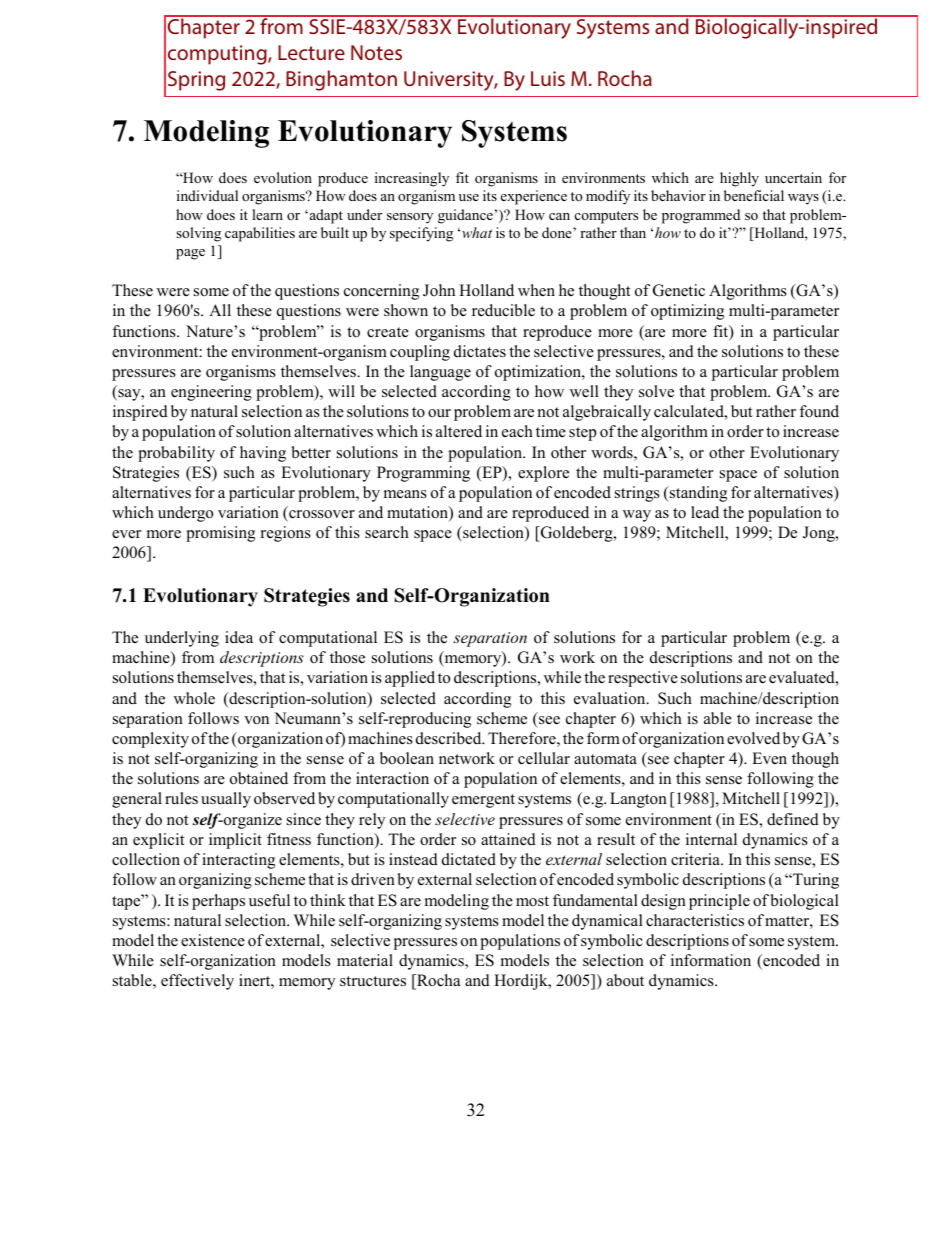 The height and width of the screenshot is (1233, 952). What do you see at coordinates (207, 195) in the screenshot?
I see `individual` at bounding box center [207, 195].
